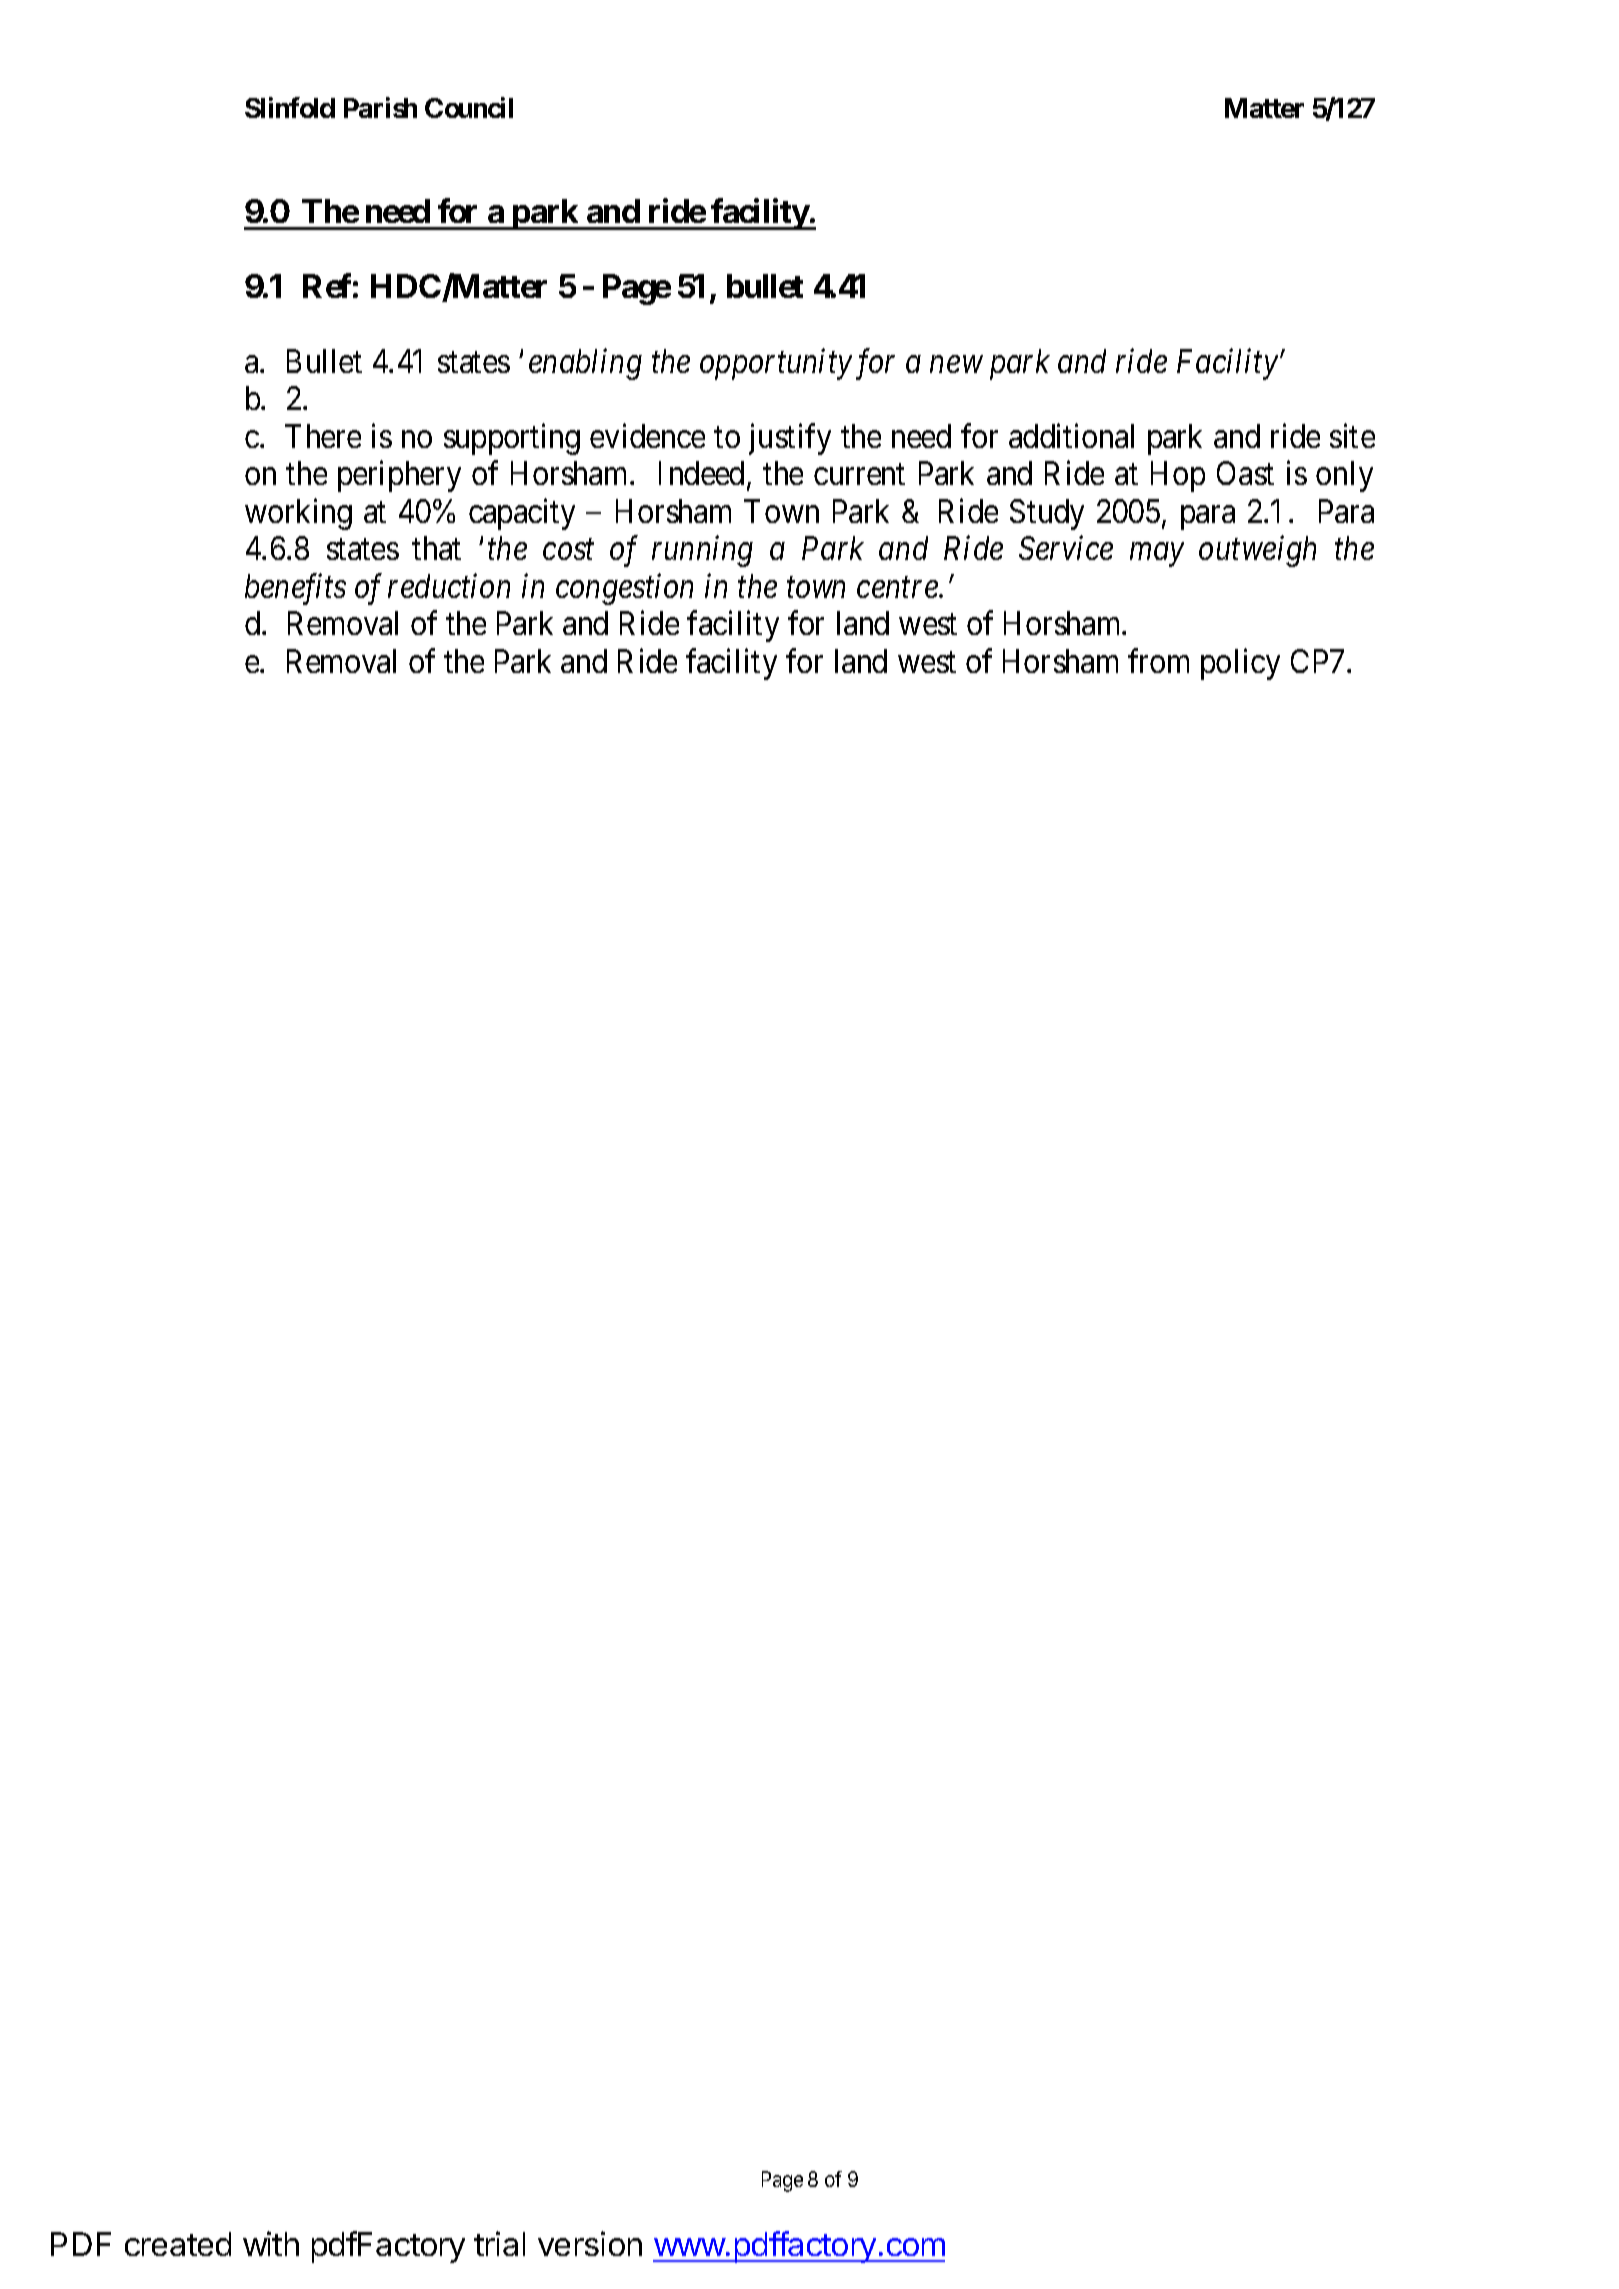 Image resolution: width=1619 pixels, height=2289 pixels. I want to click on created, so click(178, 2244).
